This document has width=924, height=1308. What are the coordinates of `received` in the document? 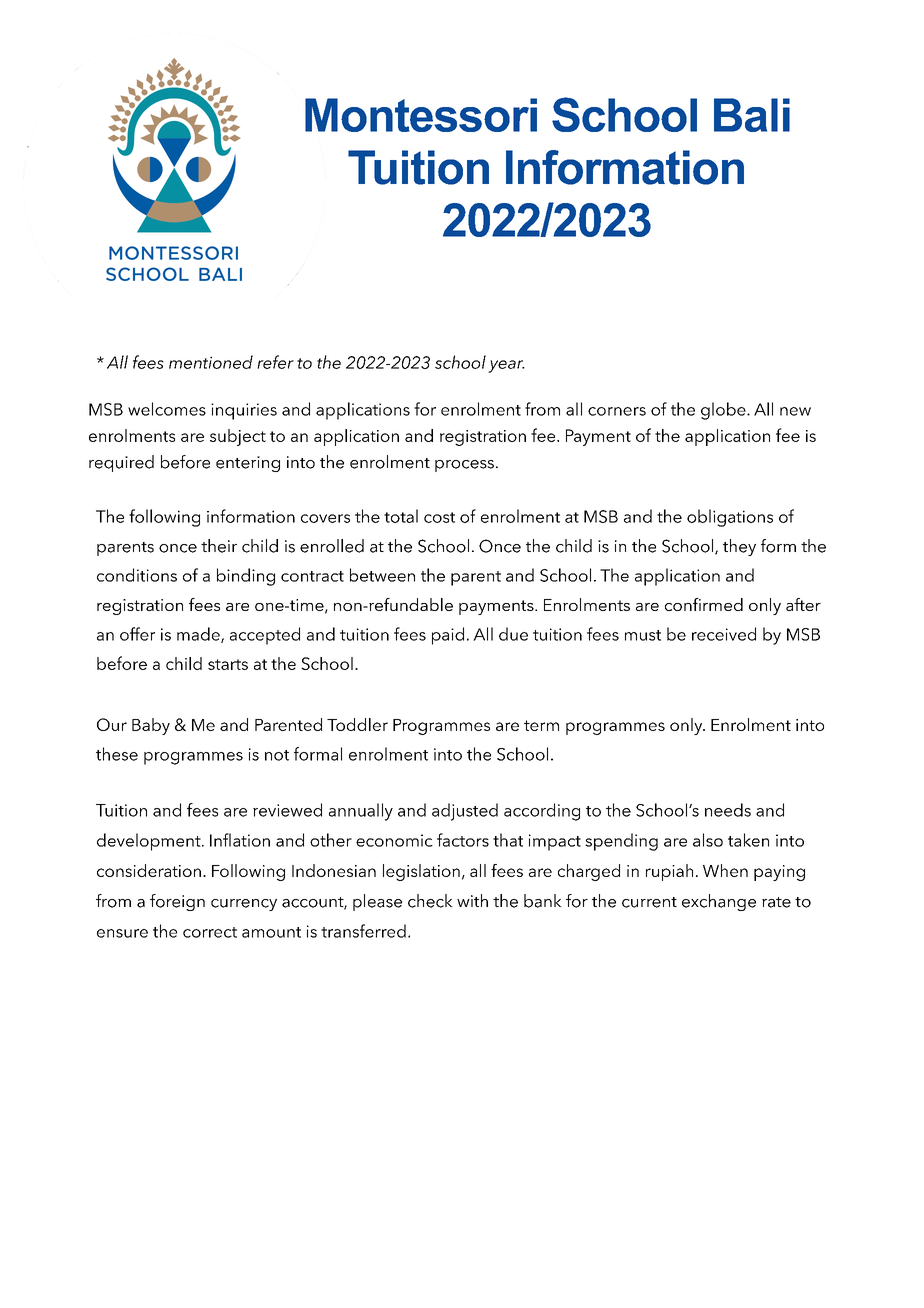 It's located at (724, 634).
